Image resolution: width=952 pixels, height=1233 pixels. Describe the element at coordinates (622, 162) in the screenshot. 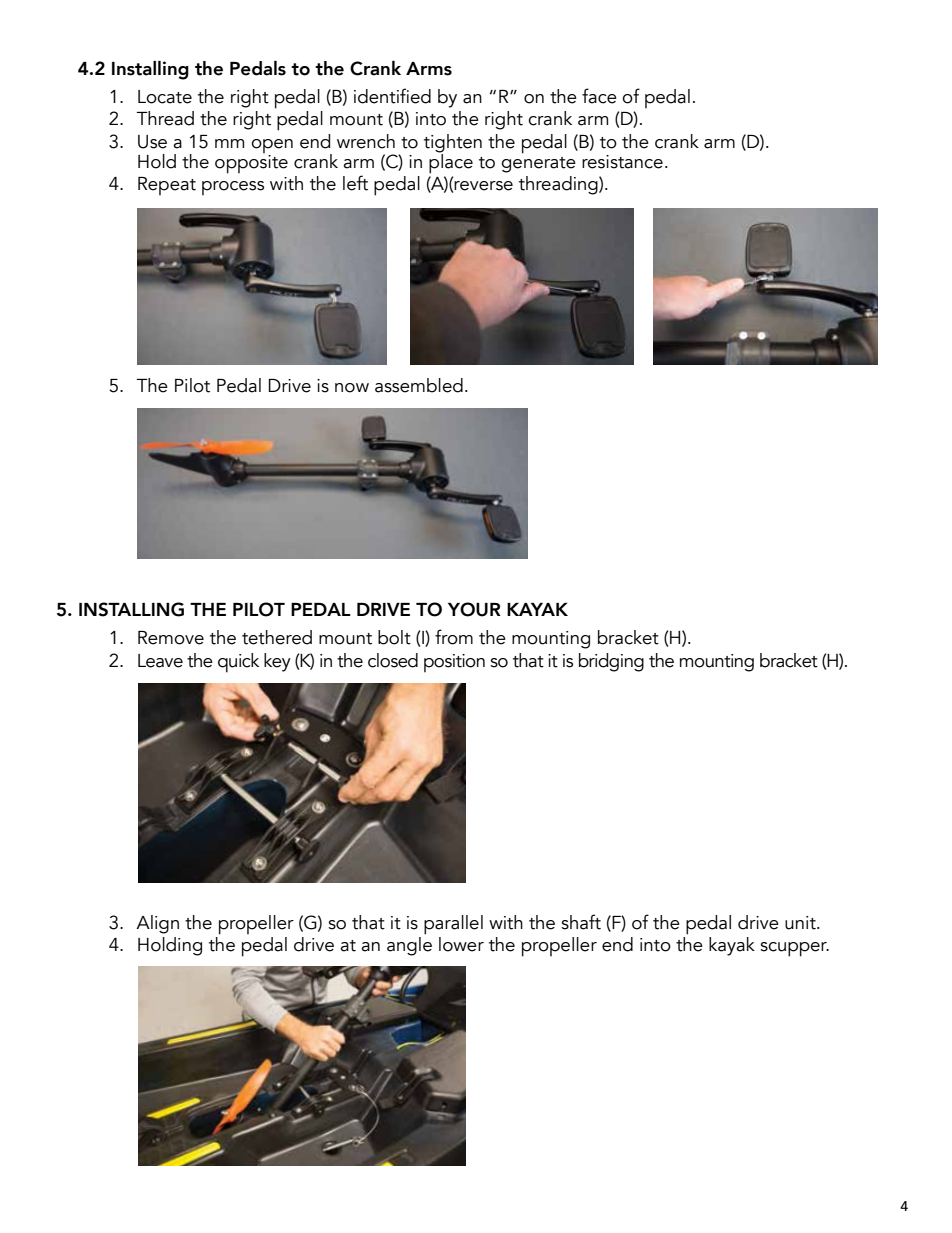

I see `resistance` at that location.
